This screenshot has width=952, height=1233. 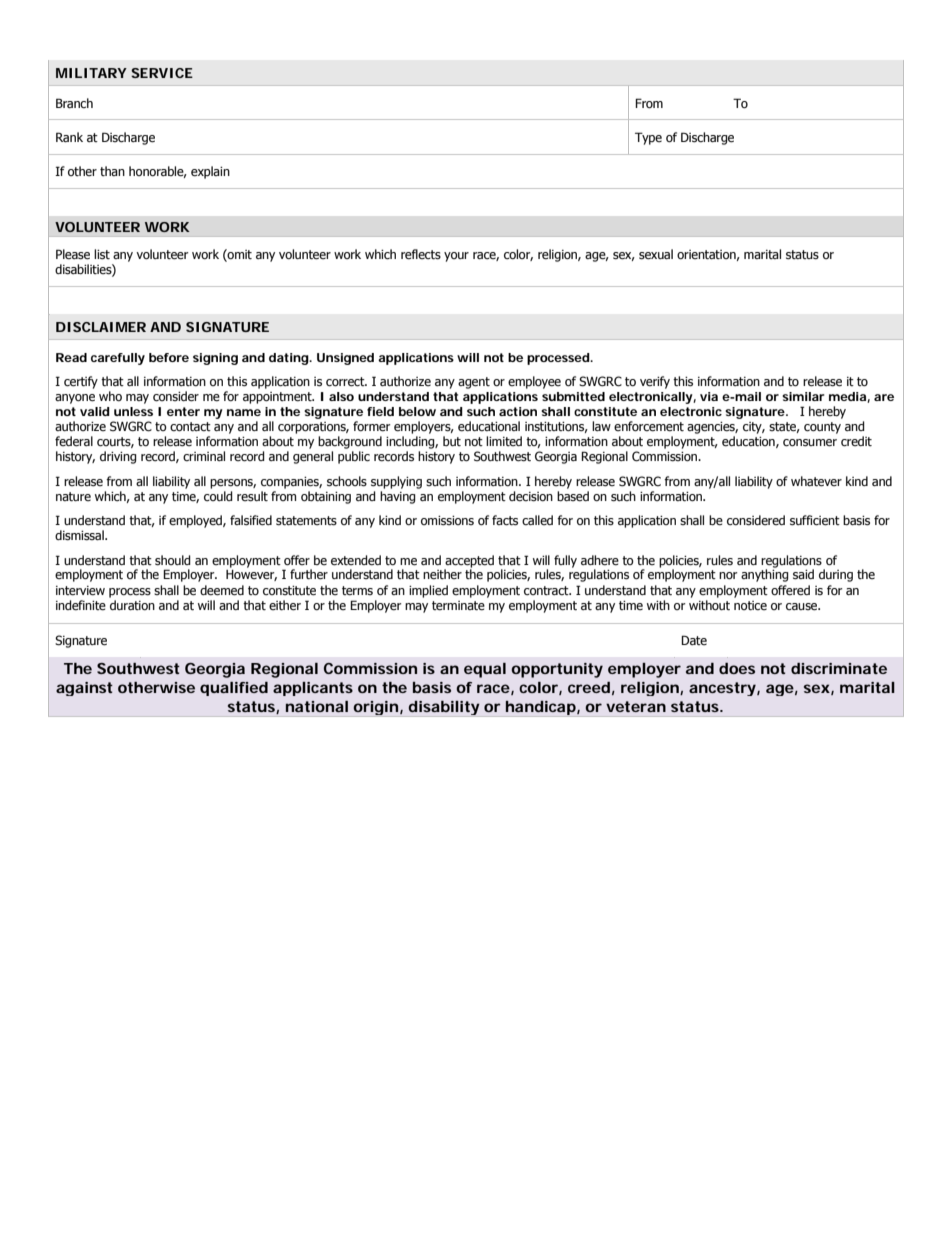 I want to click on SERVICE, so click(x=162, y=73).
